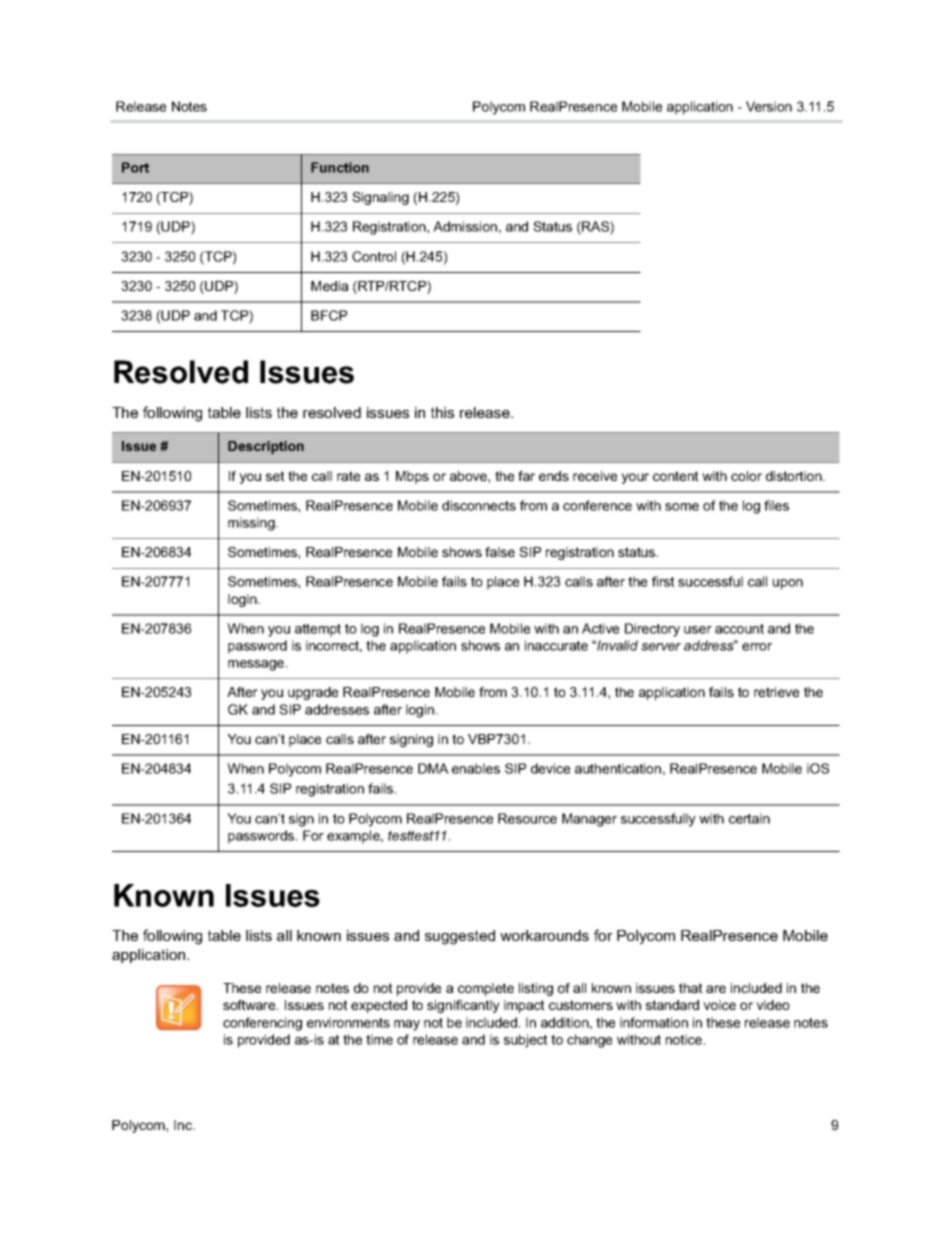 Image resolution: width=952 pixels, height=1233 pixels. I want to click on Version, so click(769, 106).
